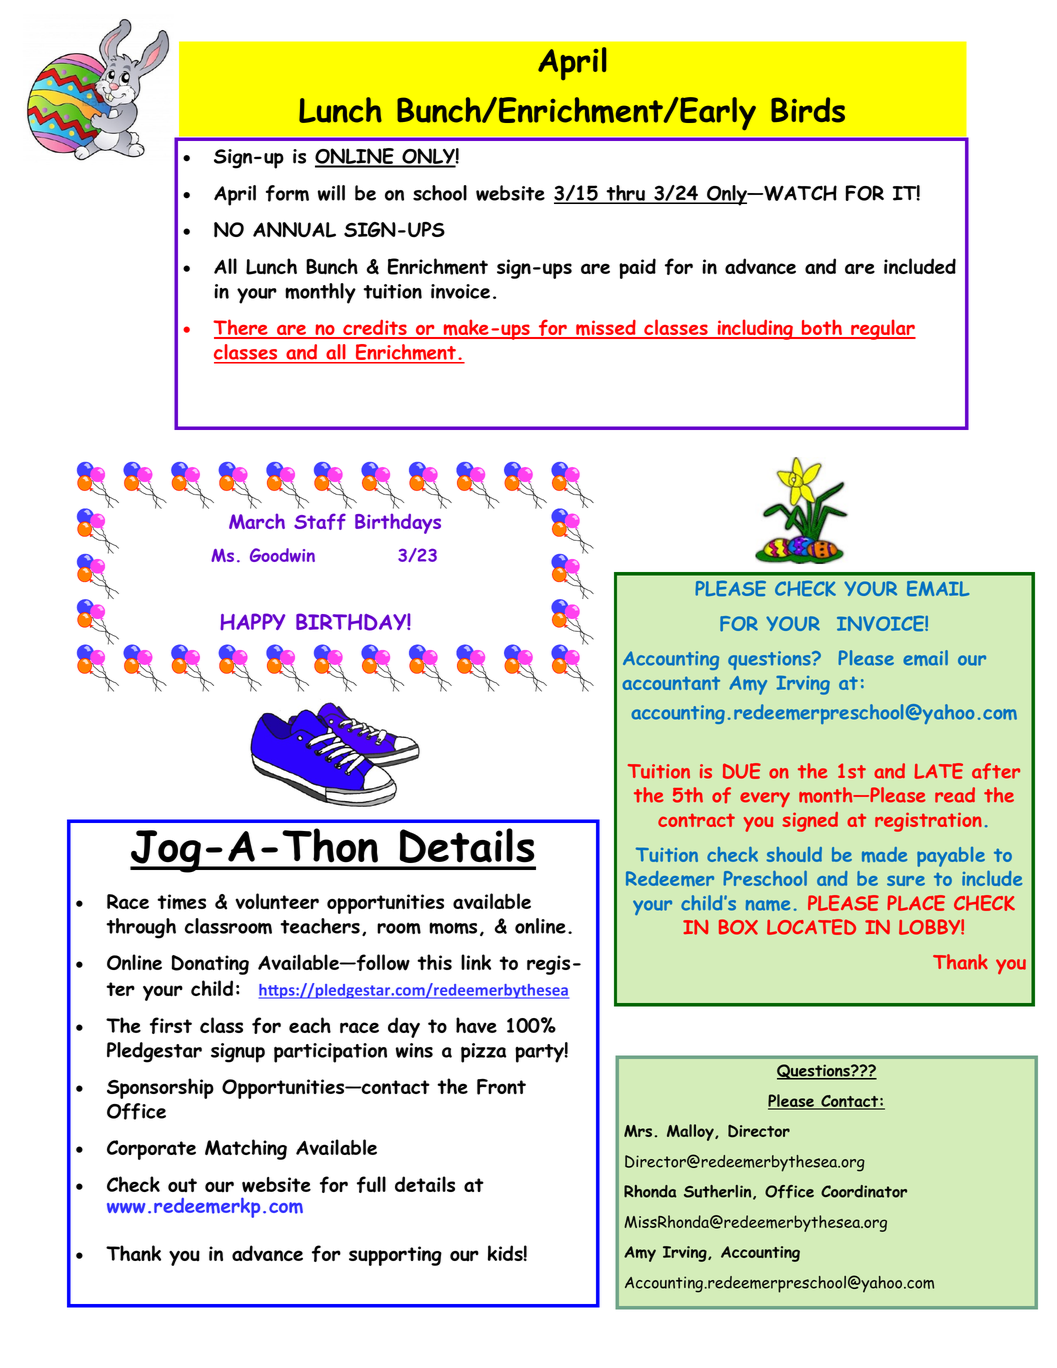 This image has width=1057, height=1368. What do you see at coordinates (287, 193) in the image?
I see `form` at bounding box center [287, 193].
